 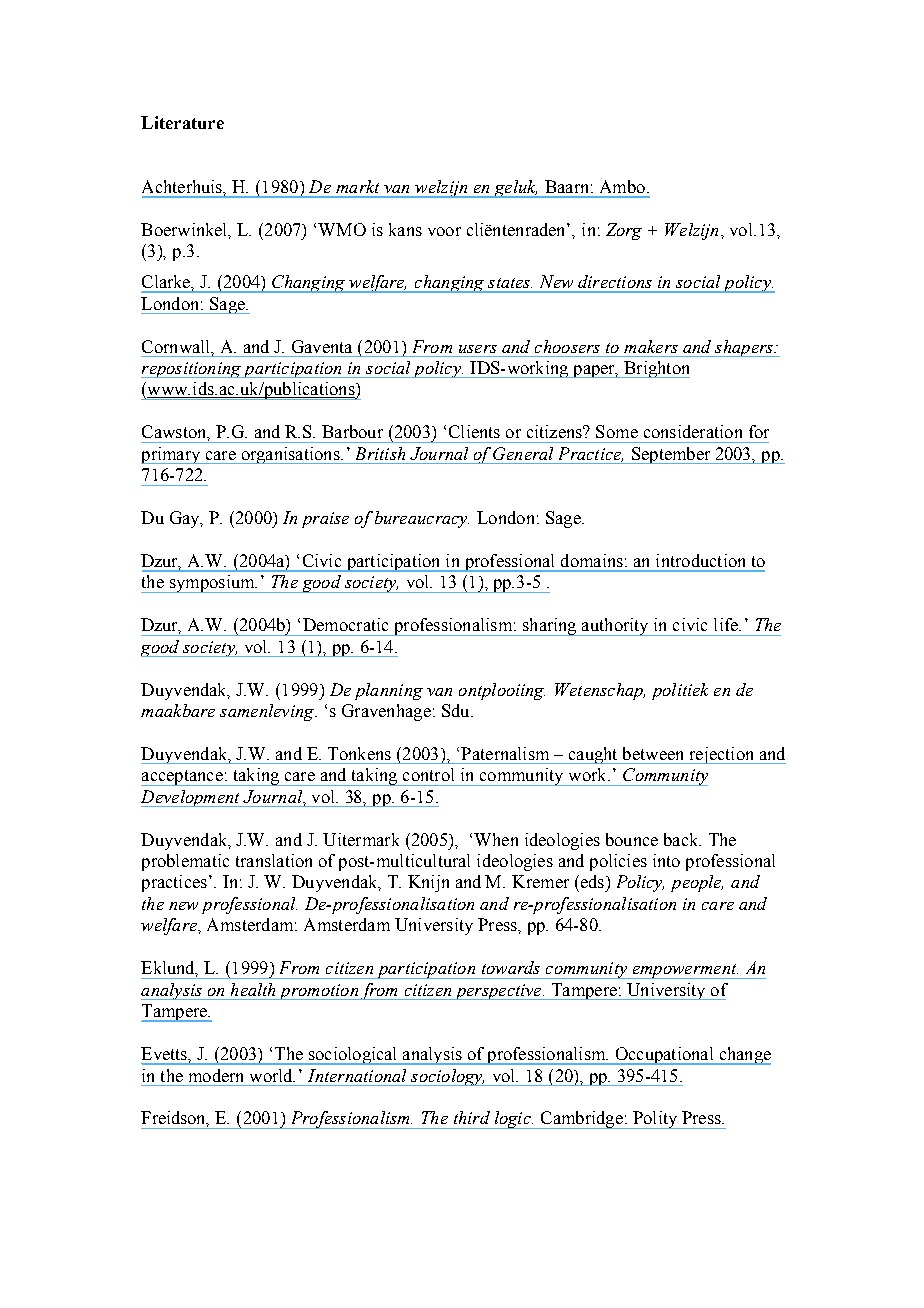 What do you see at coordinates (212, 584) in the screenshot?
I see `symposium` at bounding box center [212, 584].
